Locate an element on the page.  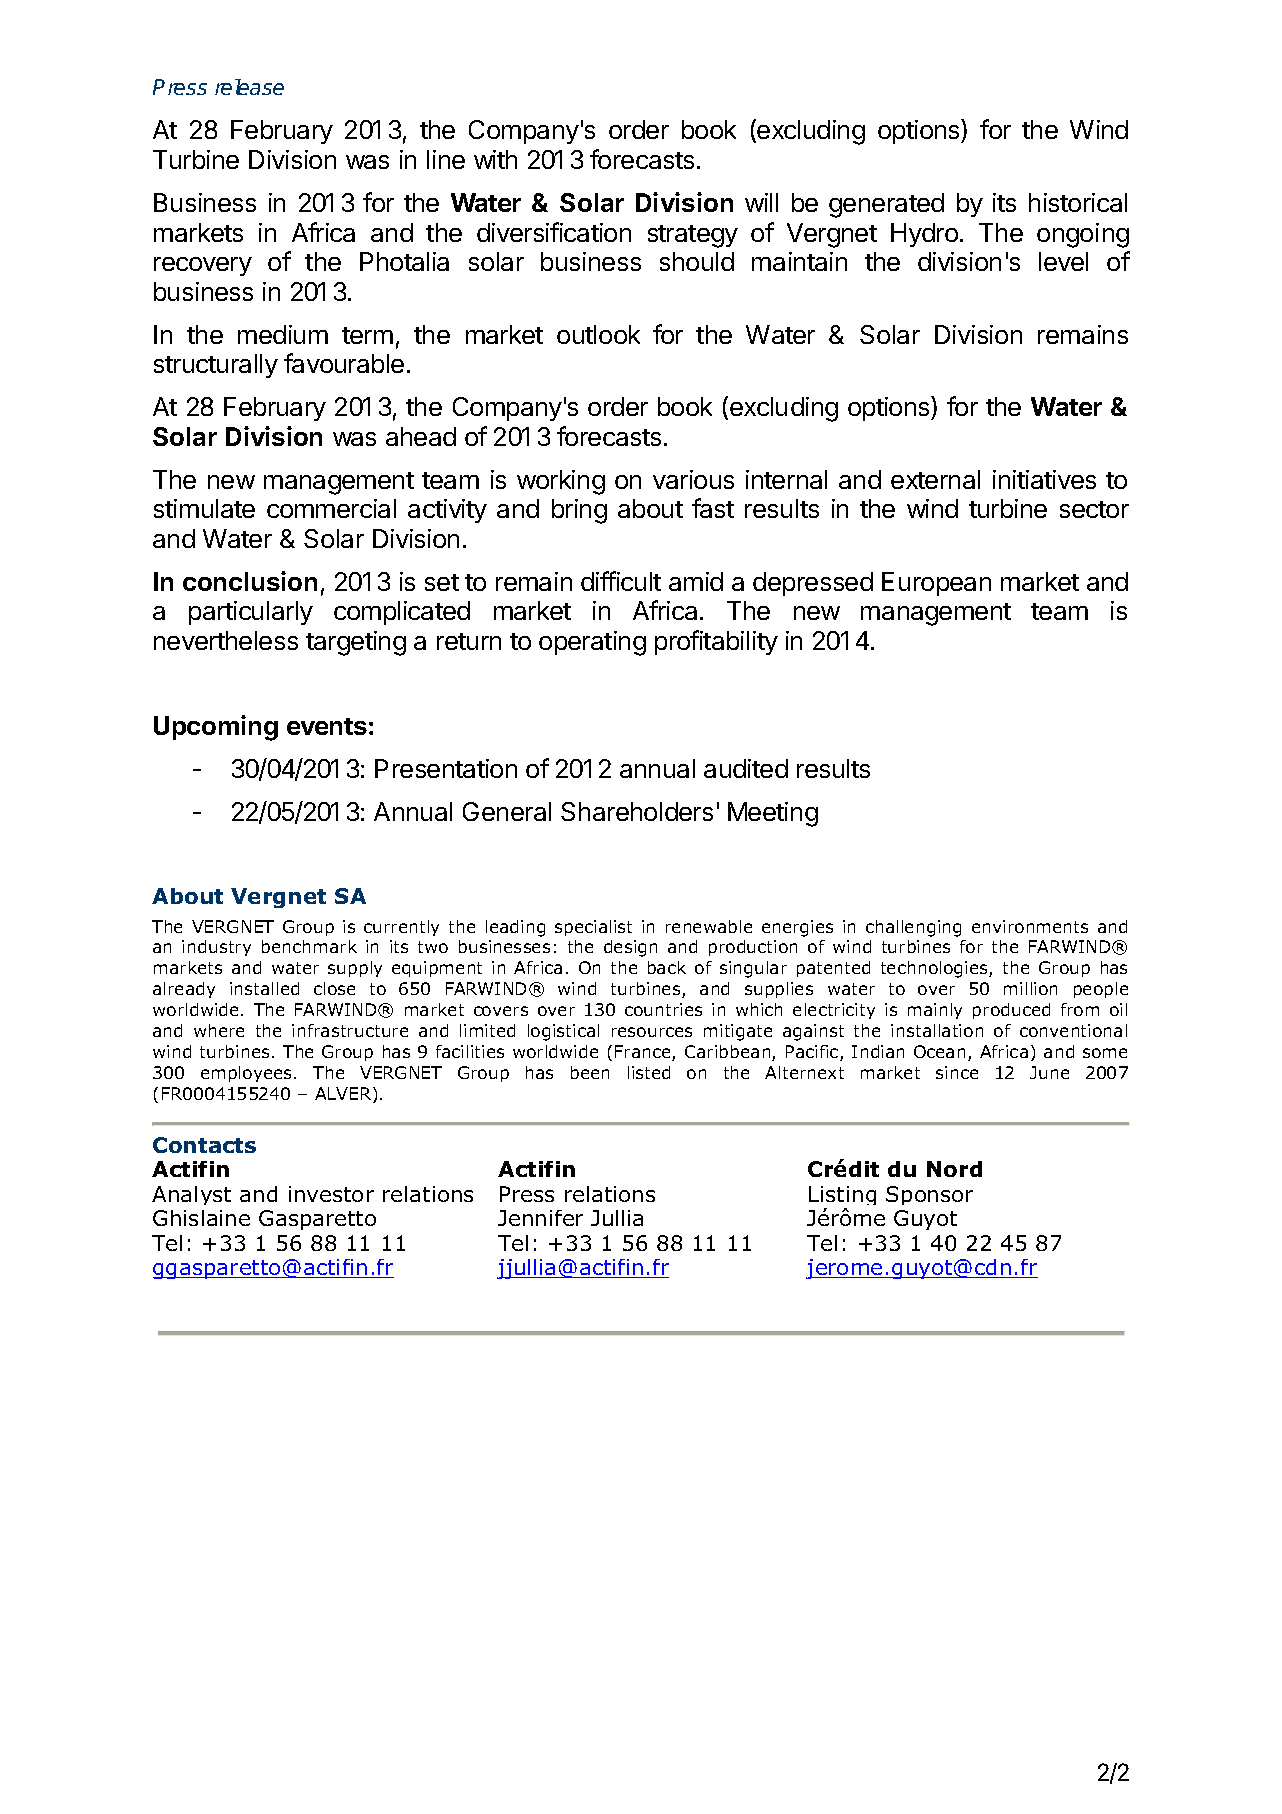
historical is located at coordinates (1078, 202).
